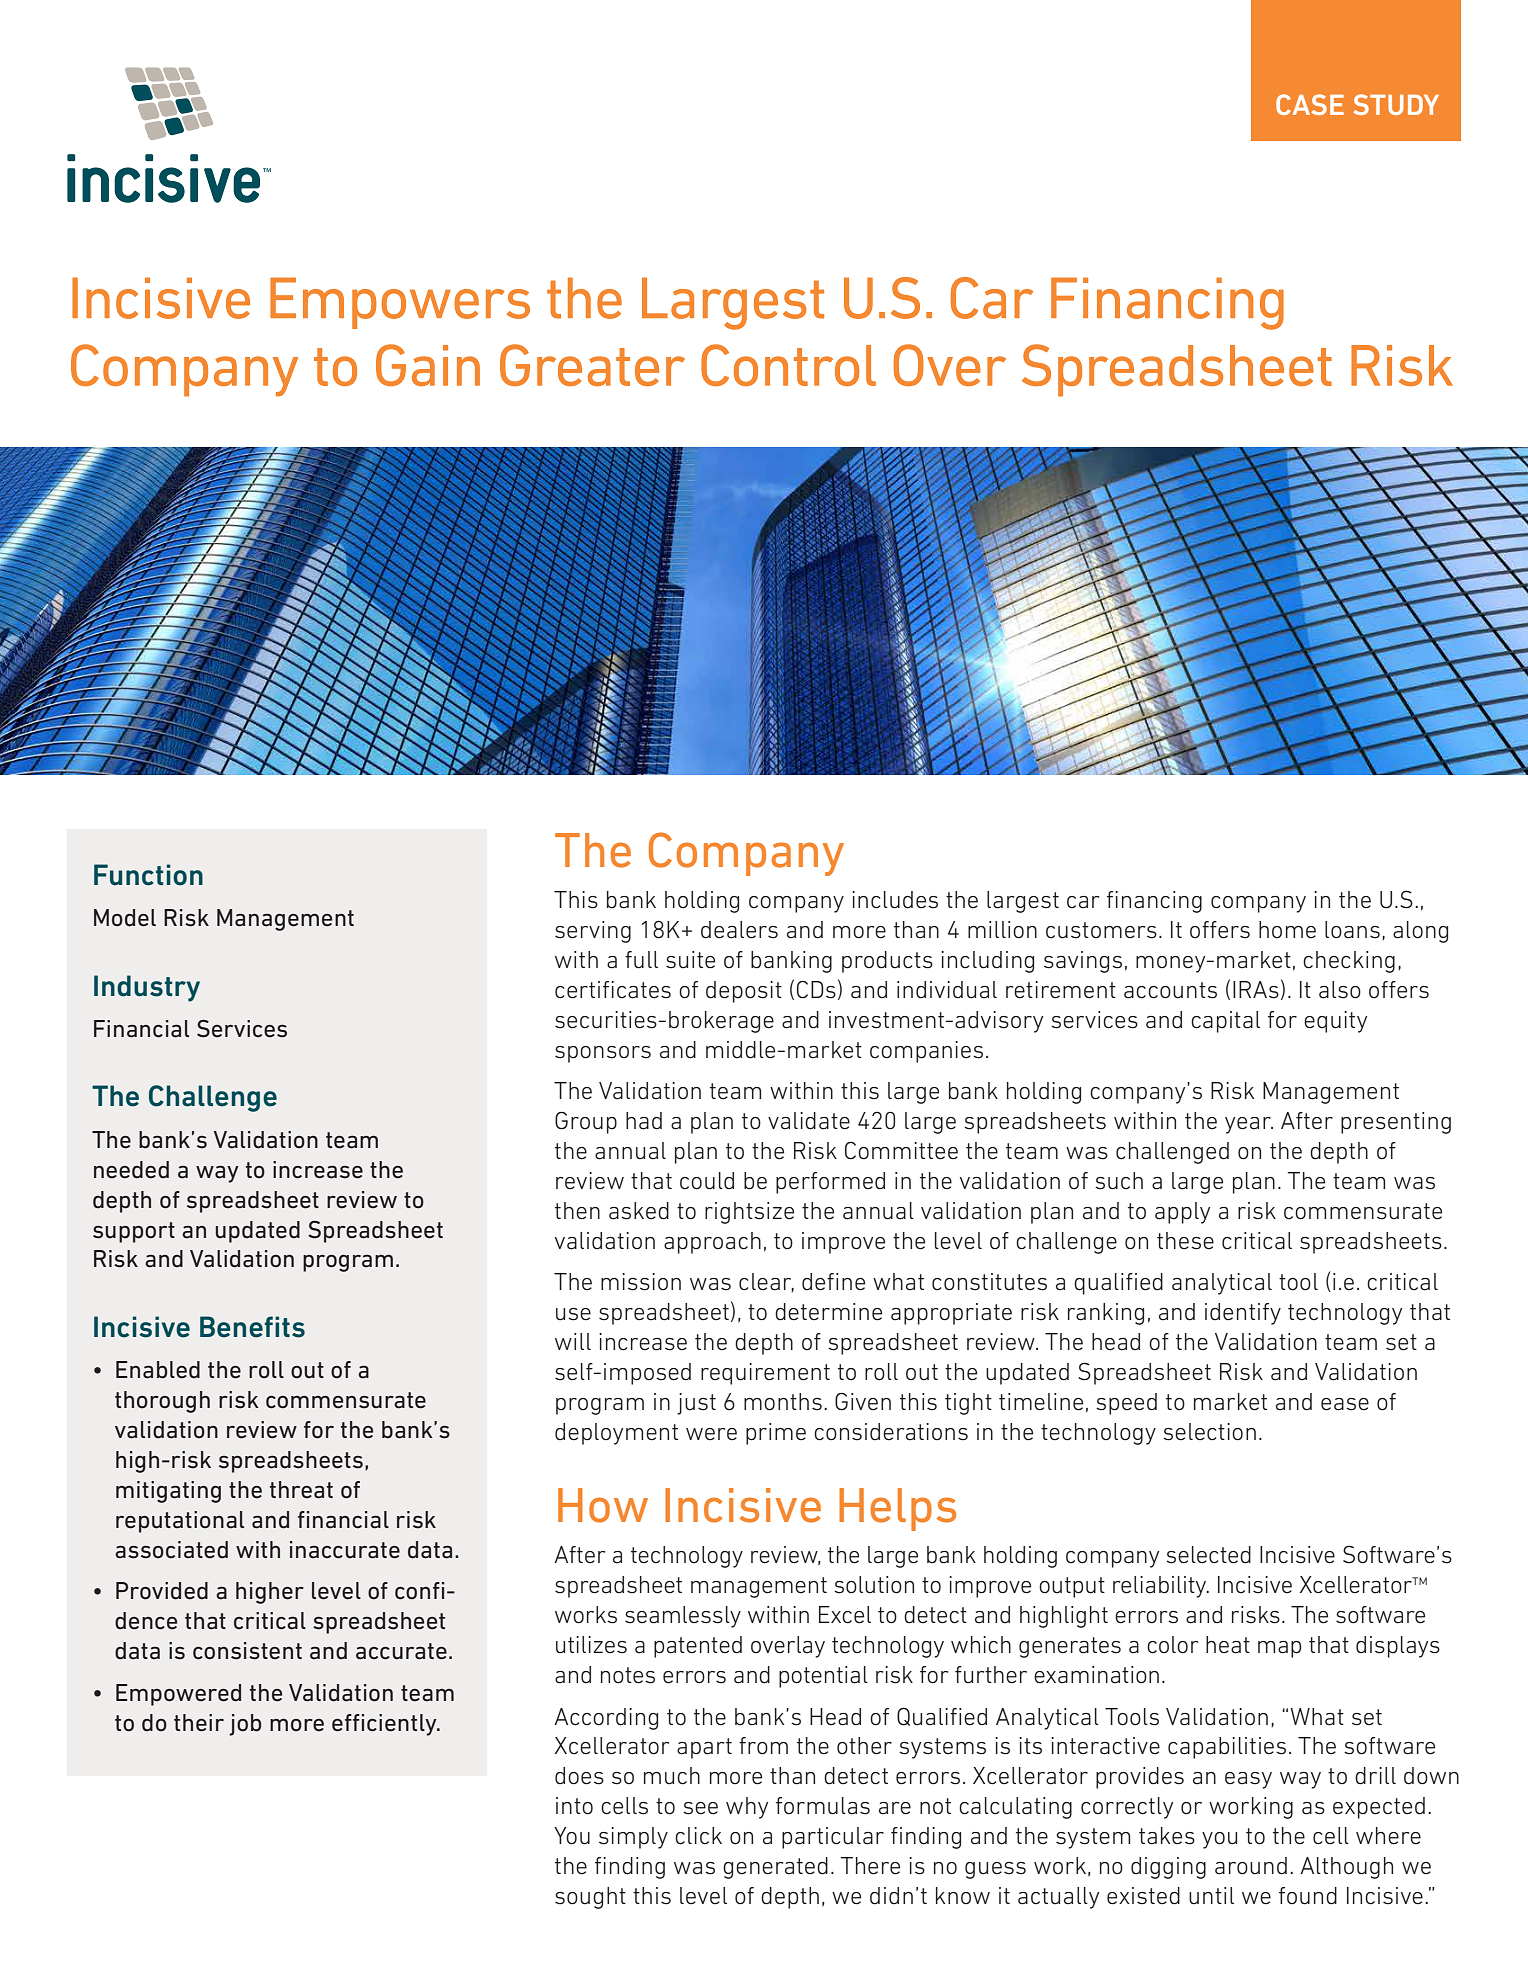 This screenshot has height=1978, width=1528. Describe the element at coordinates (1208, 1555) in the screenshot. I see `selected` at that location.
